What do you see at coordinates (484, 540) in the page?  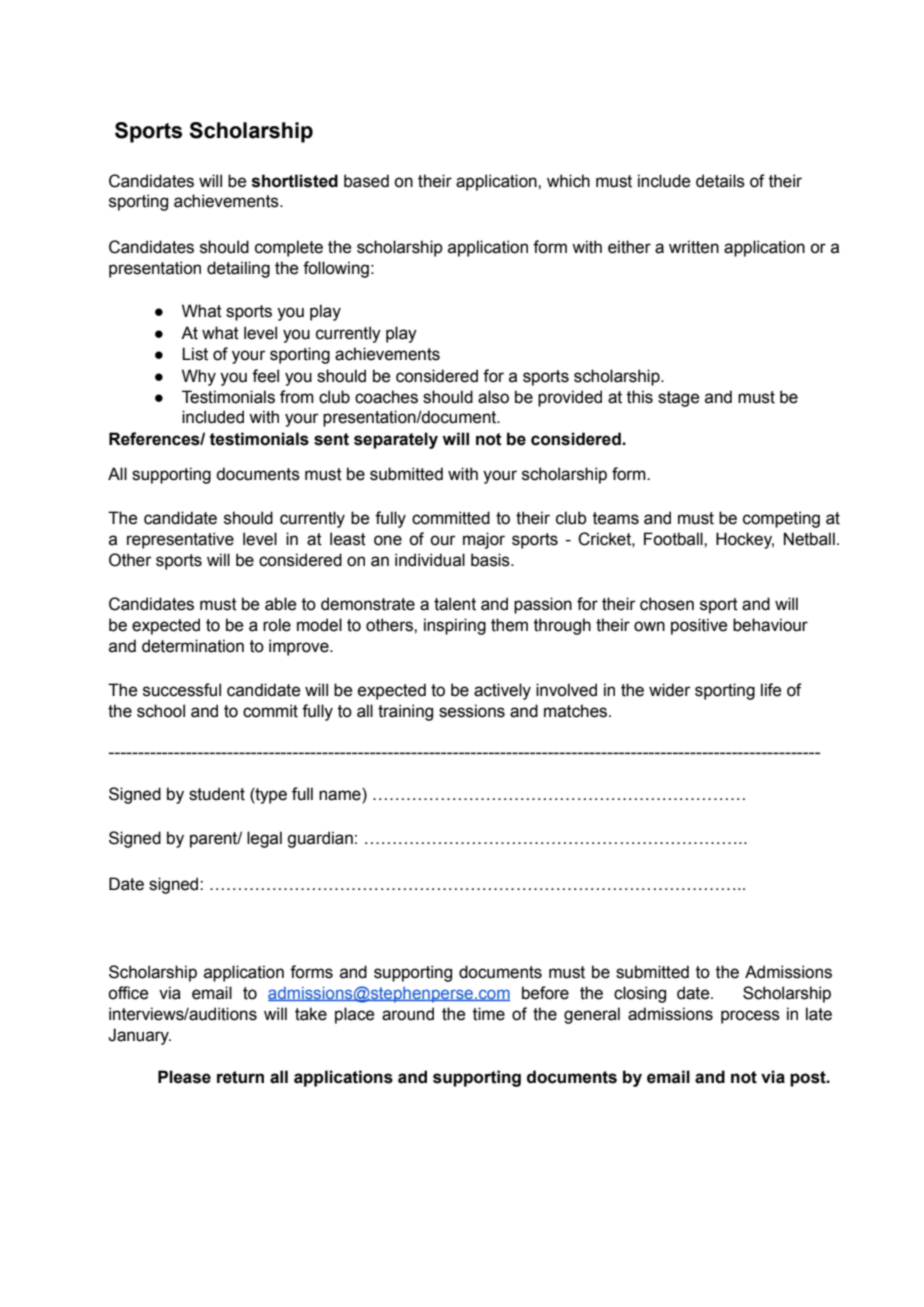 I see `major` at bounding box center [484, 540].
